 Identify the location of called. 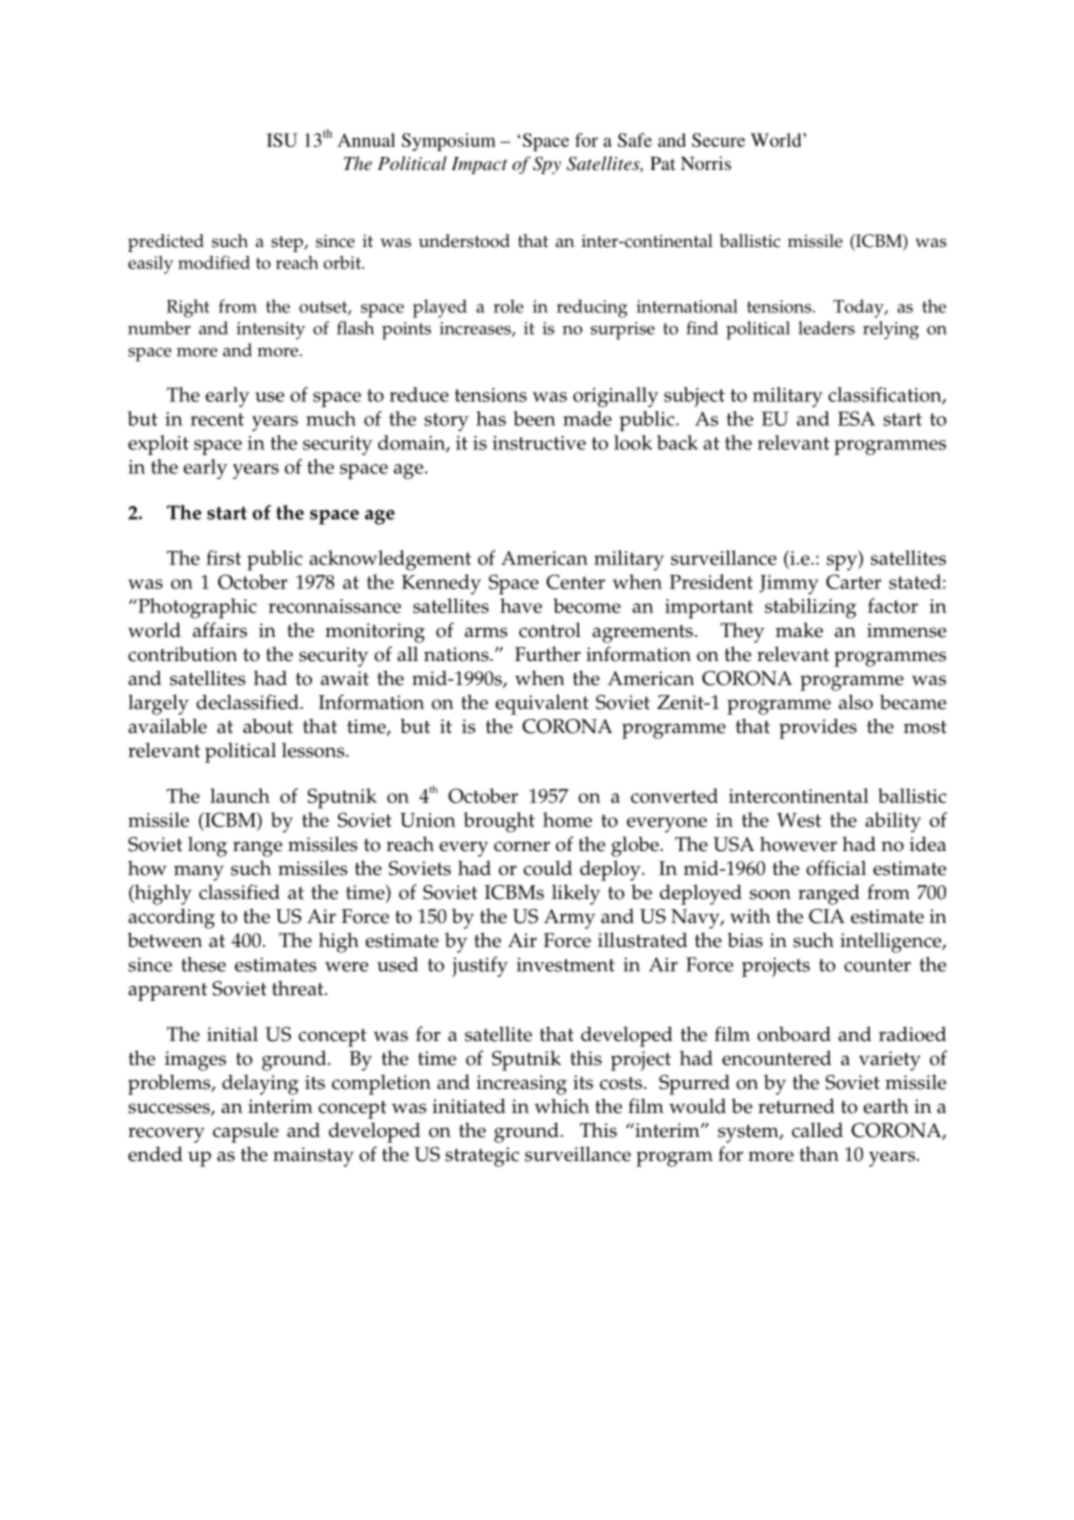
(817, 1130).
